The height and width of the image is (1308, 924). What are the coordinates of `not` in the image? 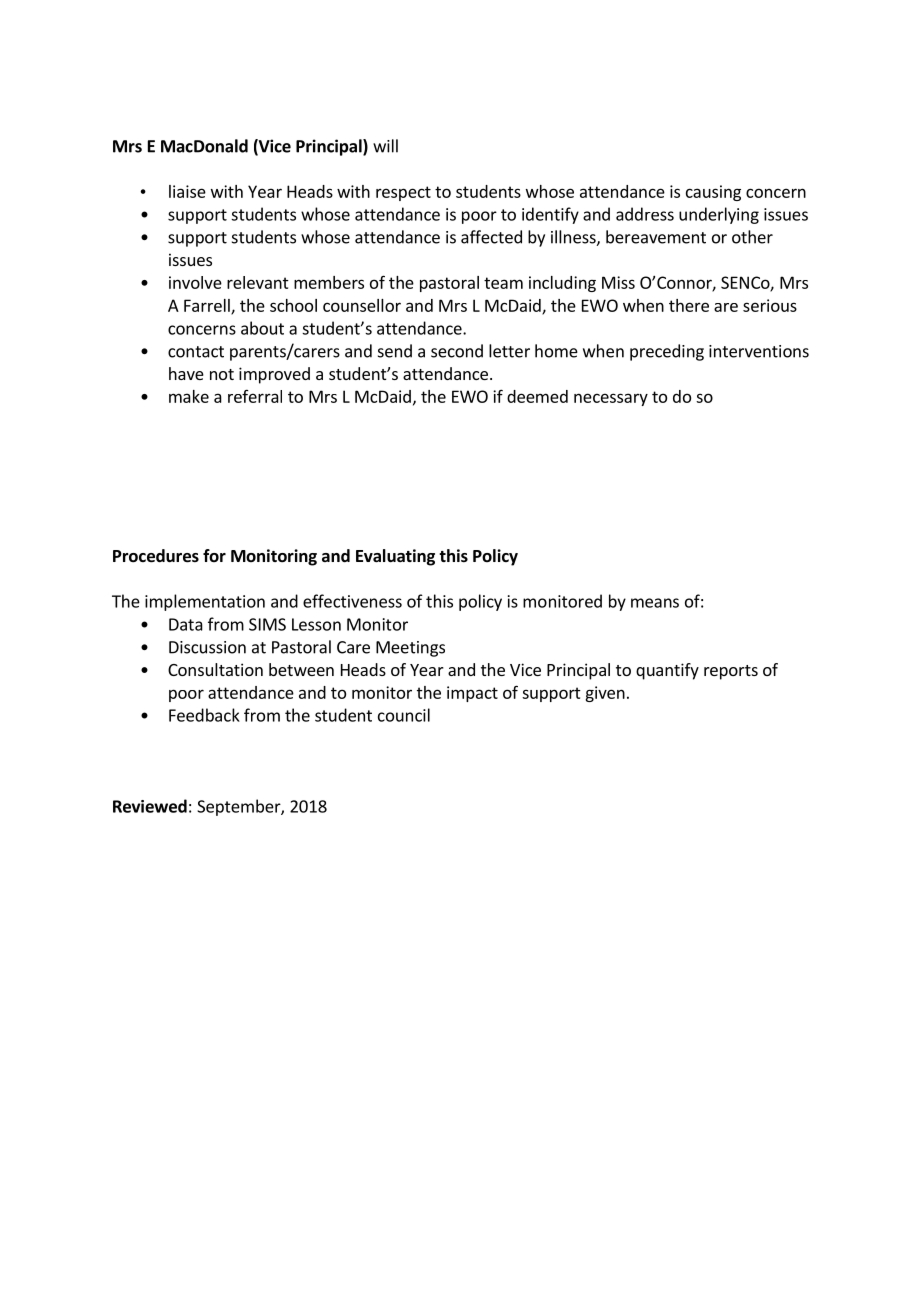 It's located at (222, 374).
